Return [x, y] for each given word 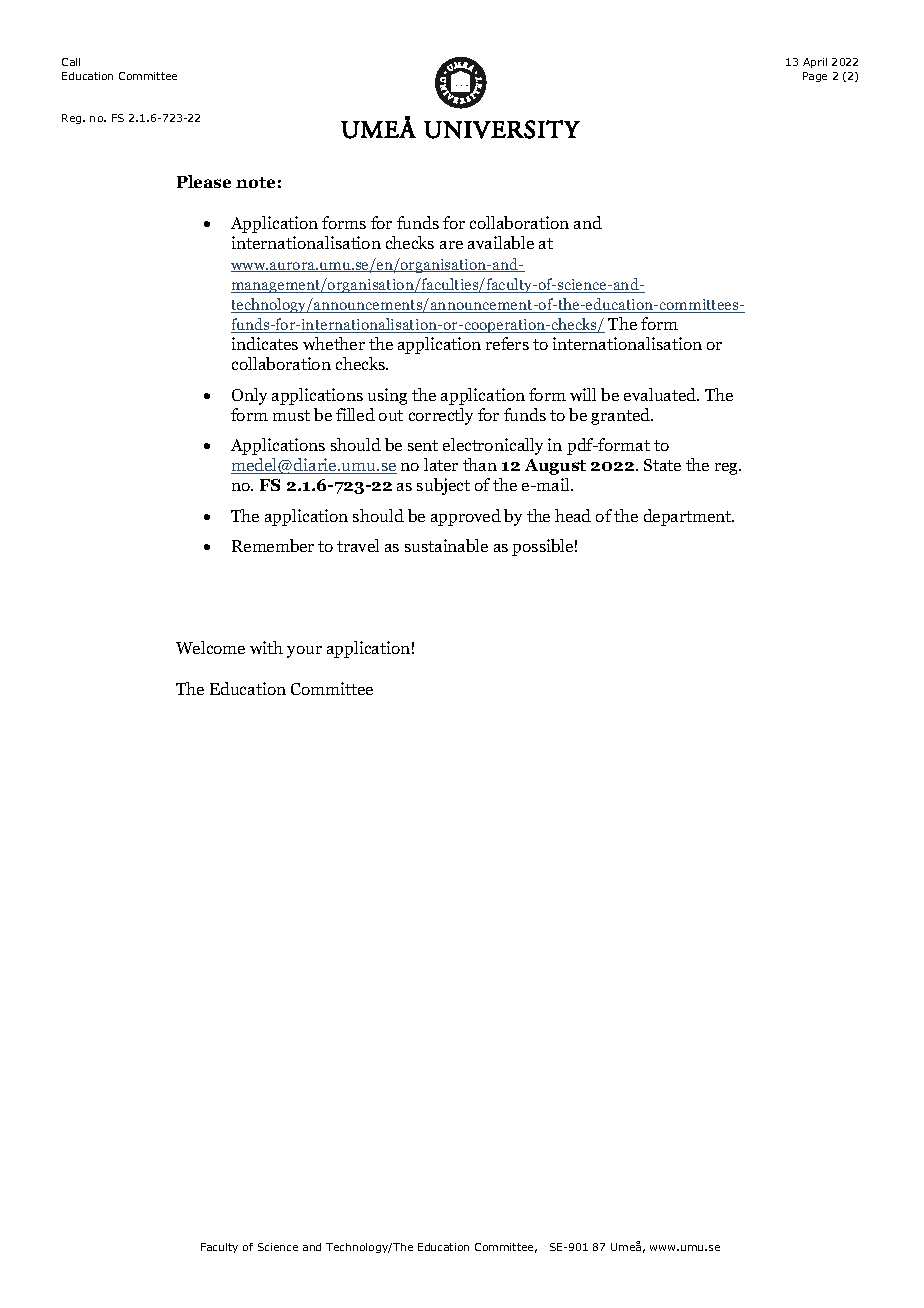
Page [815, 77]
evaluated [661, 394]
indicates [265, 343]
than [480, 464]
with [266, 647]
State [662, 465]
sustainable [446, 545]
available [501, 242]
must [291, 415]
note [255, 182]
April [815, 63]
